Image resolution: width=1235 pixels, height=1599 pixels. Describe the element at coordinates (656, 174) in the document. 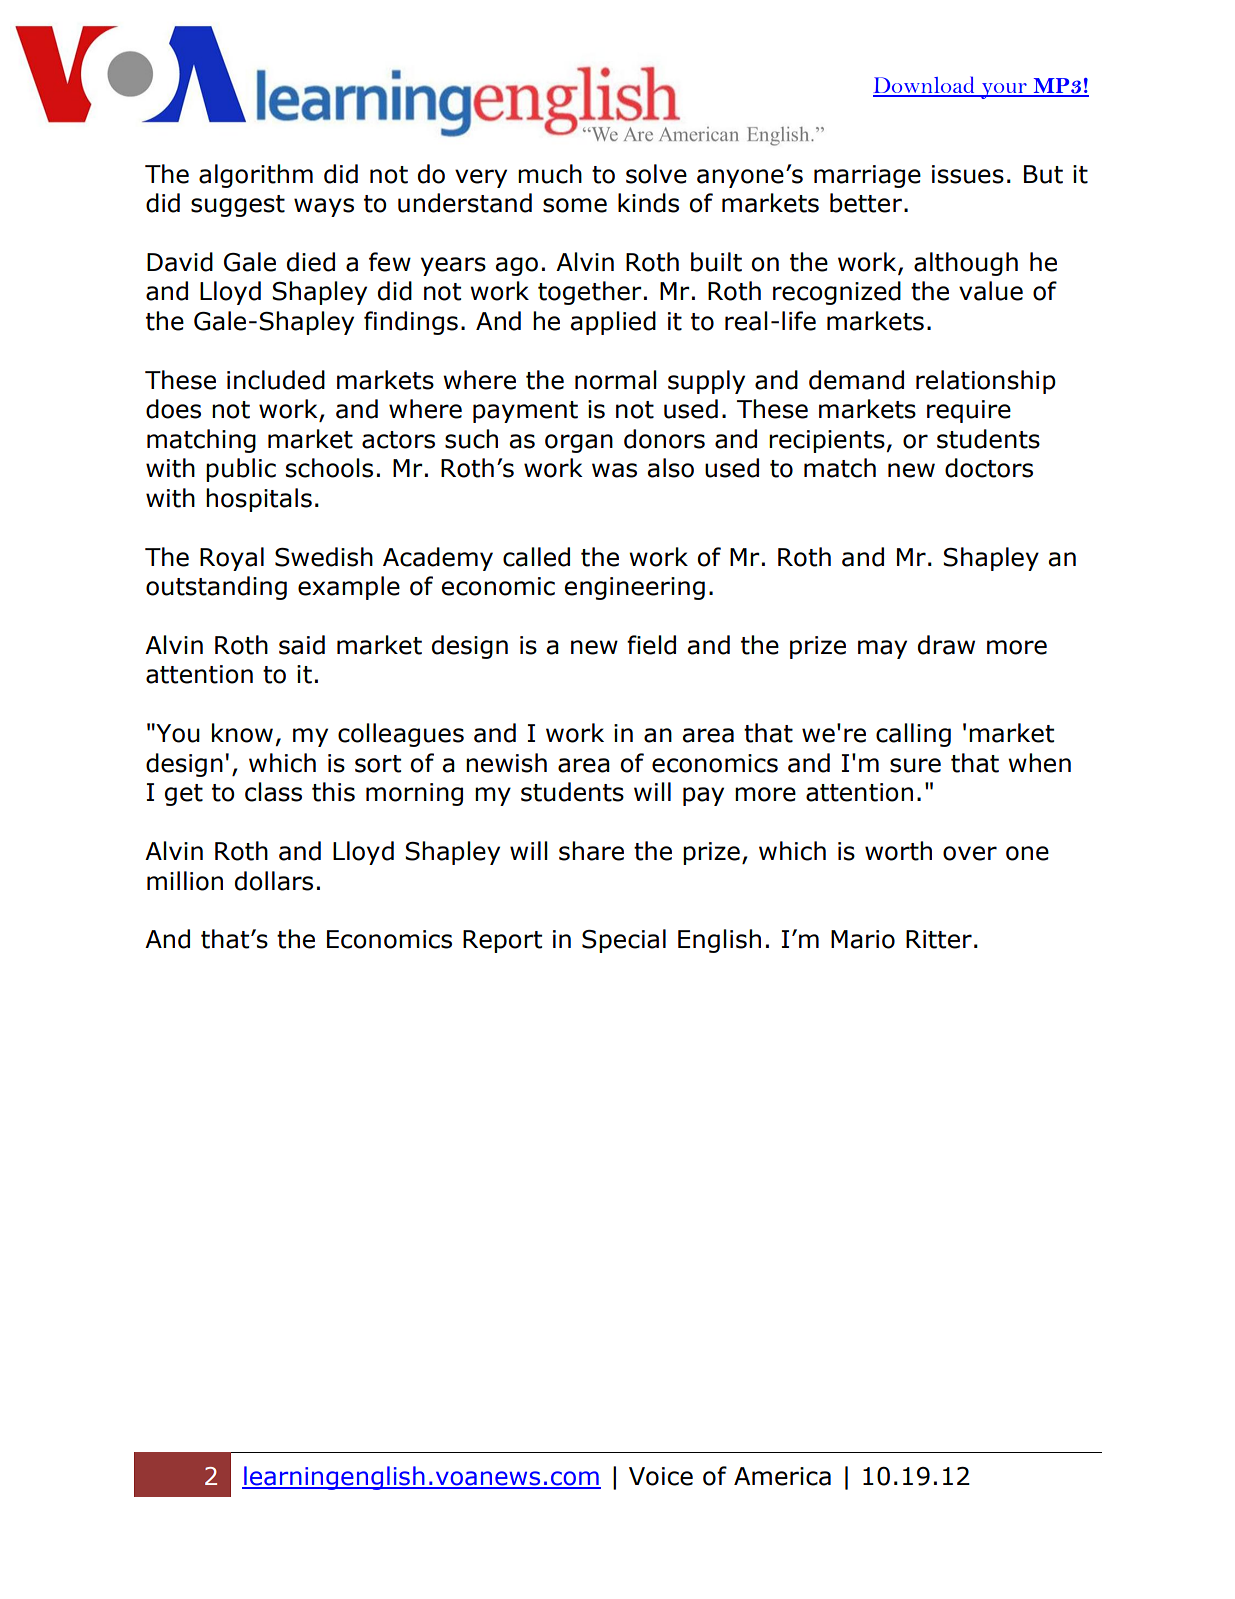

I see `solve` at that location.
